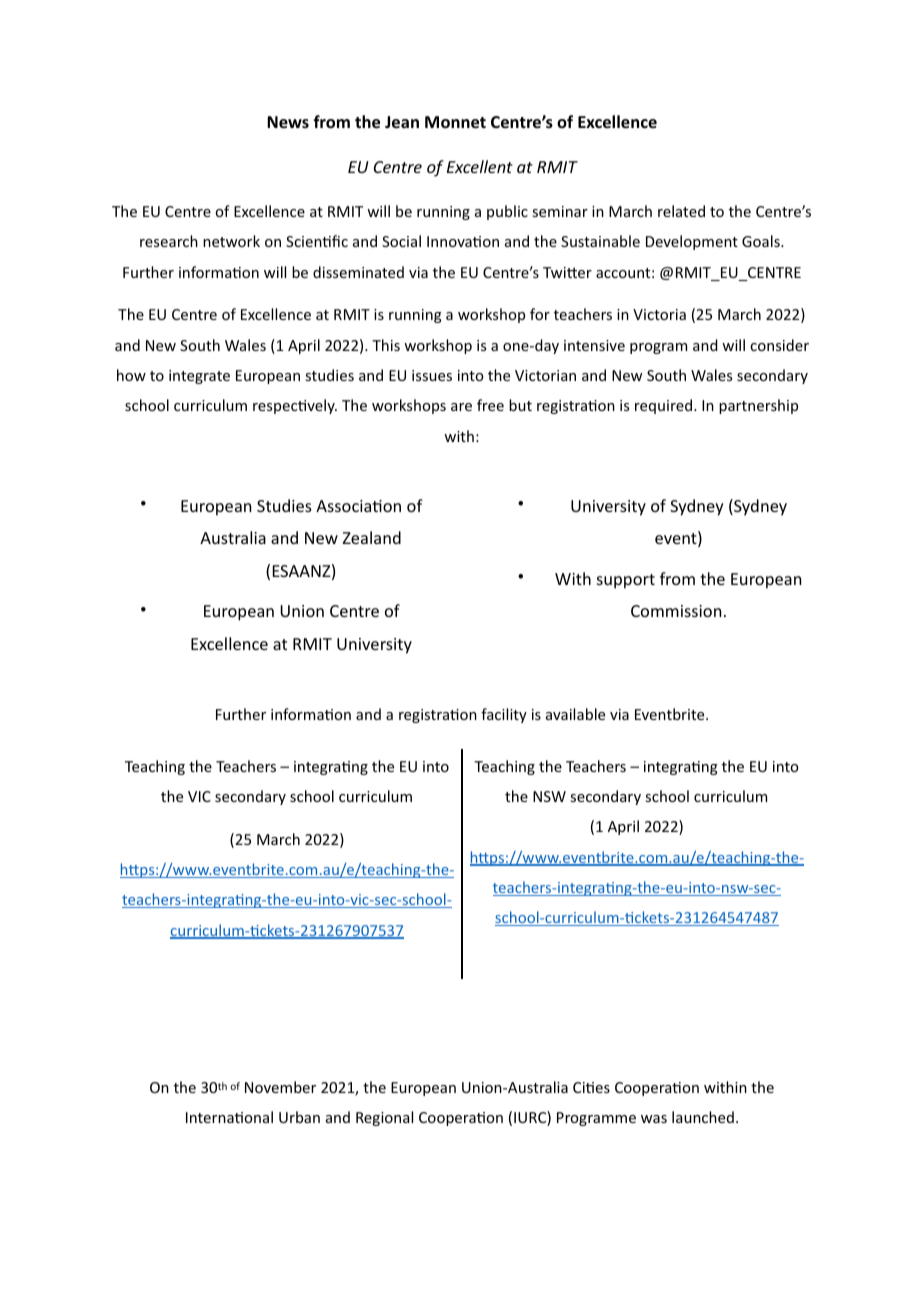 This screenshot has height=1308, width=924. Describe the element at coordinates (504, 715) in the screenshot. I see `facility` at that location.
